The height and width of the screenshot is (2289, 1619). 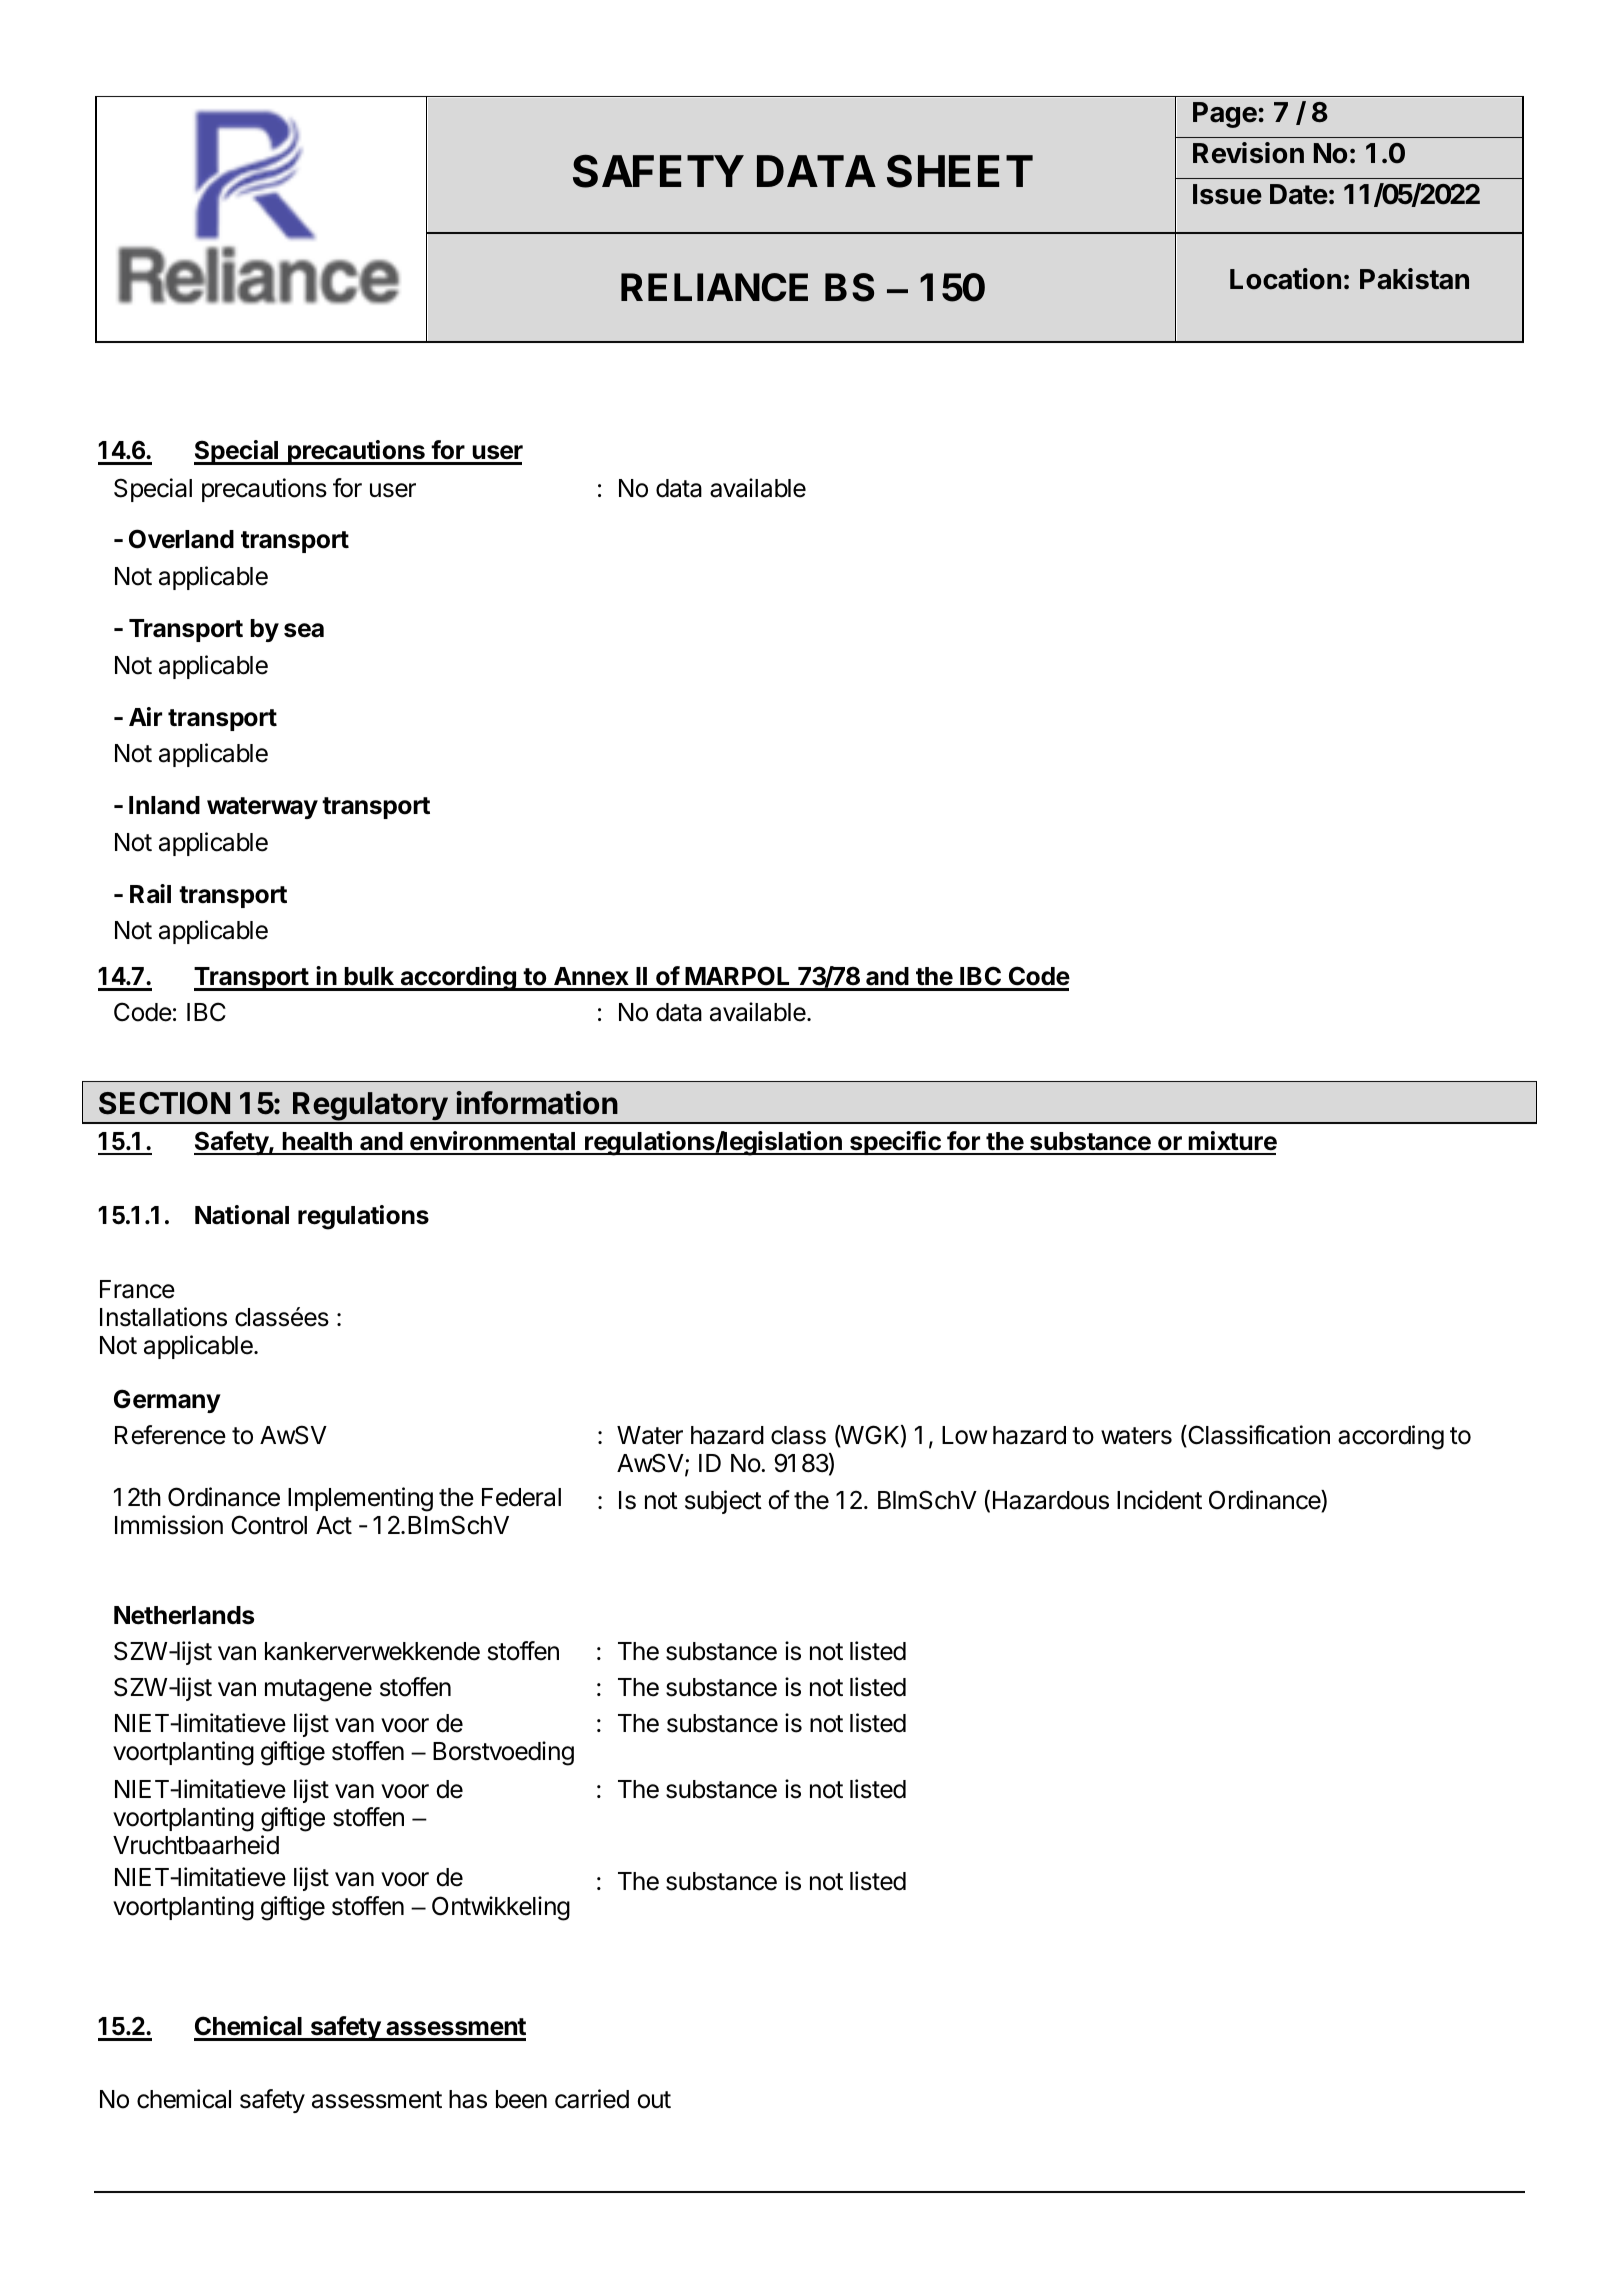 I want to click on sea, so click(x=304, y=630).
